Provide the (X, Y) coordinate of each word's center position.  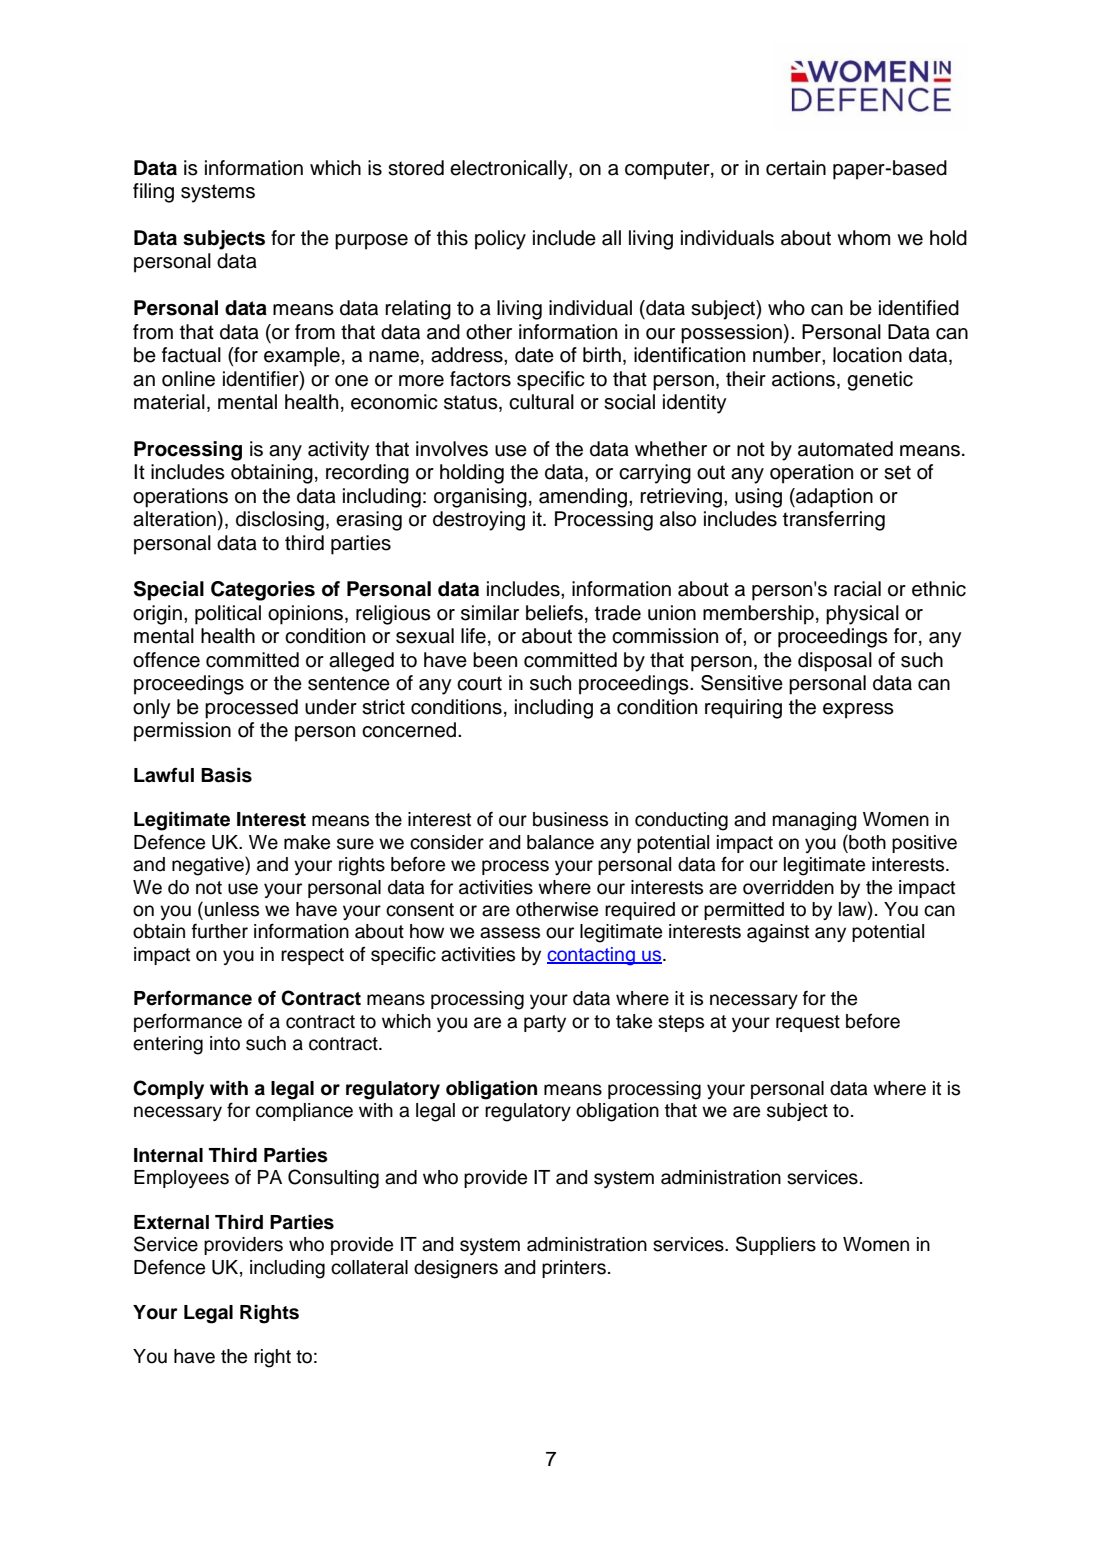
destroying (479, 521)
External (171, 1222)
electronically (510, 170)
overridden (788, 887)
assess (510, 933)
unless (232, 909)
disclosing (280, 521)
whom (863, 238)
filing (153, 193)
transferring (834, 521)
